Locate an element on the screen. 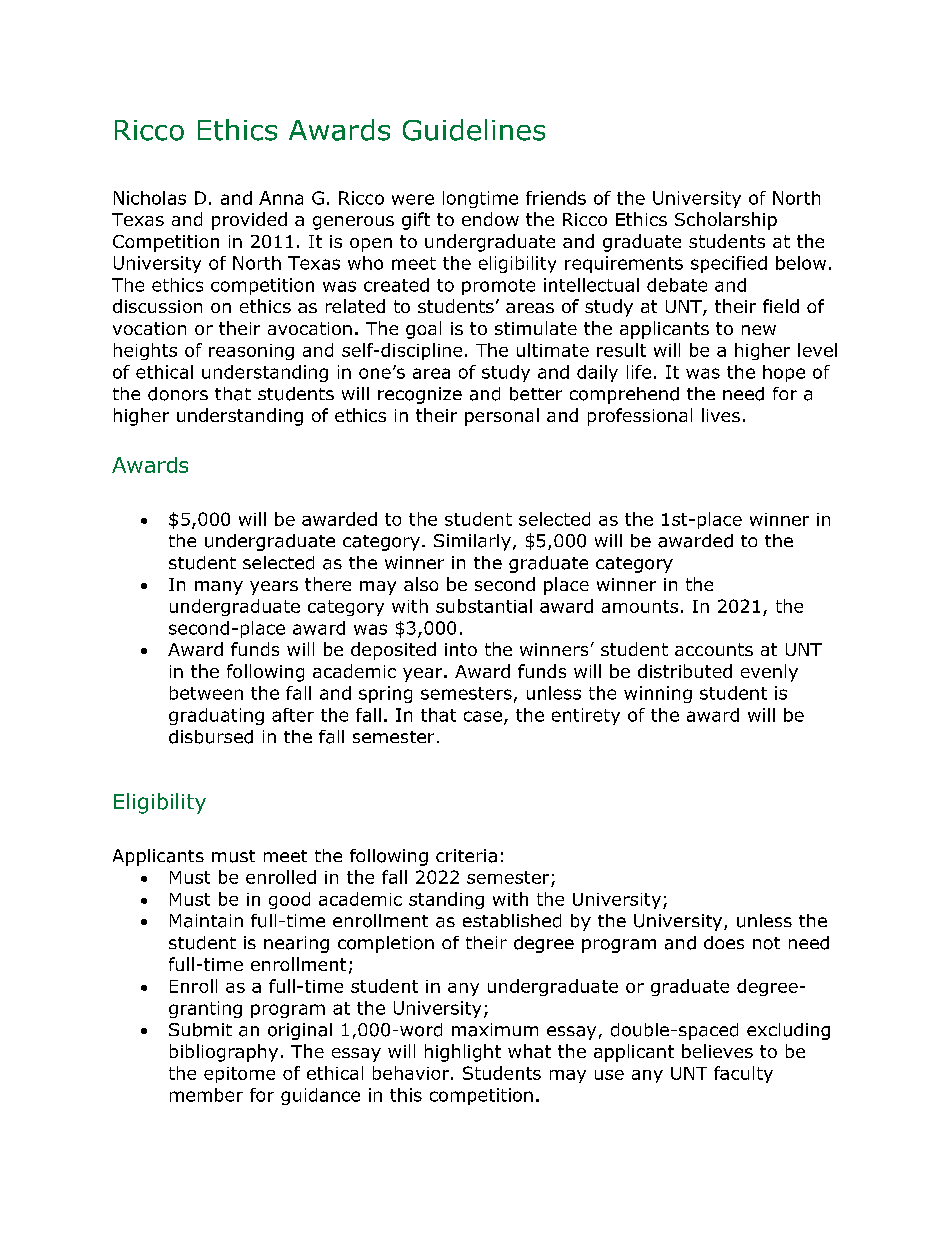 The height and width of the screenshot is (1233, 952). many is located at coordinates (219, 588).
